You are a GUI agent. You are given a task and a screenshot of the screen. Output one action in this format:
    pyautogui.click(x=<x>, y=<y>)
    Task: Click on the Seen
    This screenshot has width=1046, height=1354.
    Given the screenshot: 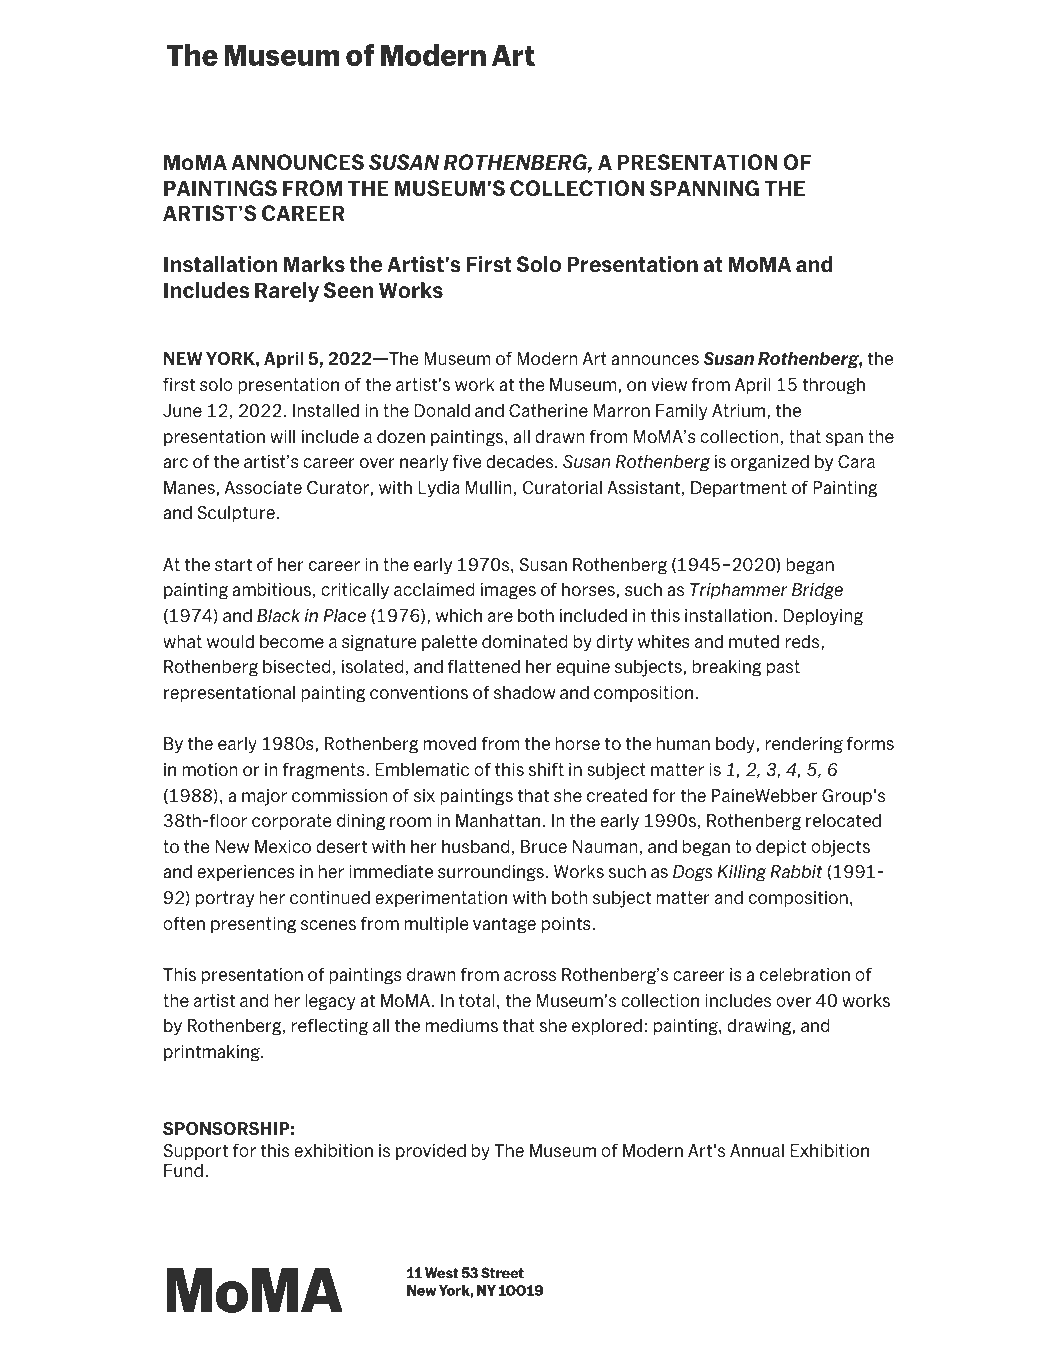 What is the action you would take?
    pyautogui.click(x=349, y=290)
